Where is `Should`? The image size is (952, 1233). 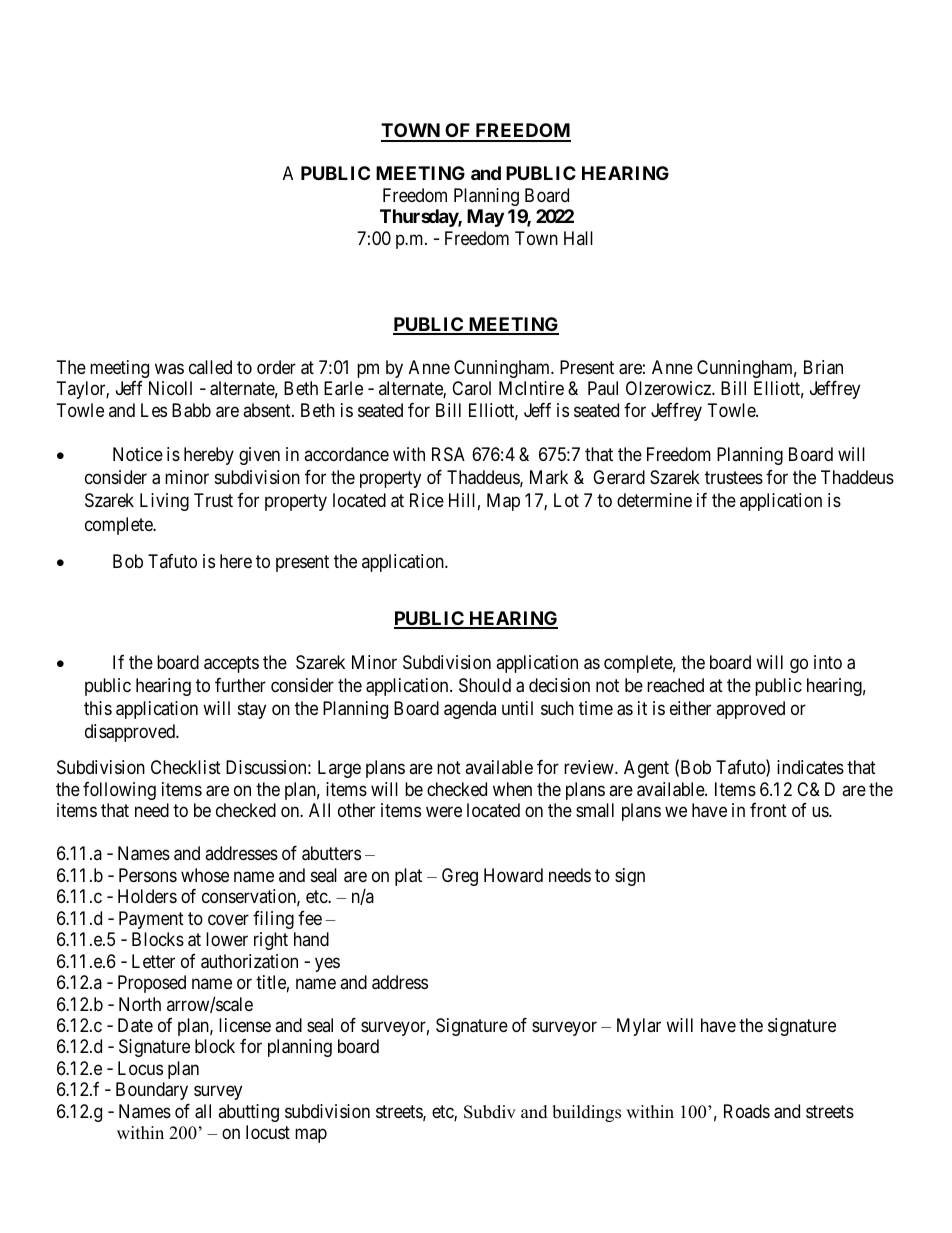
Should is located at coordinates (485, 685).
